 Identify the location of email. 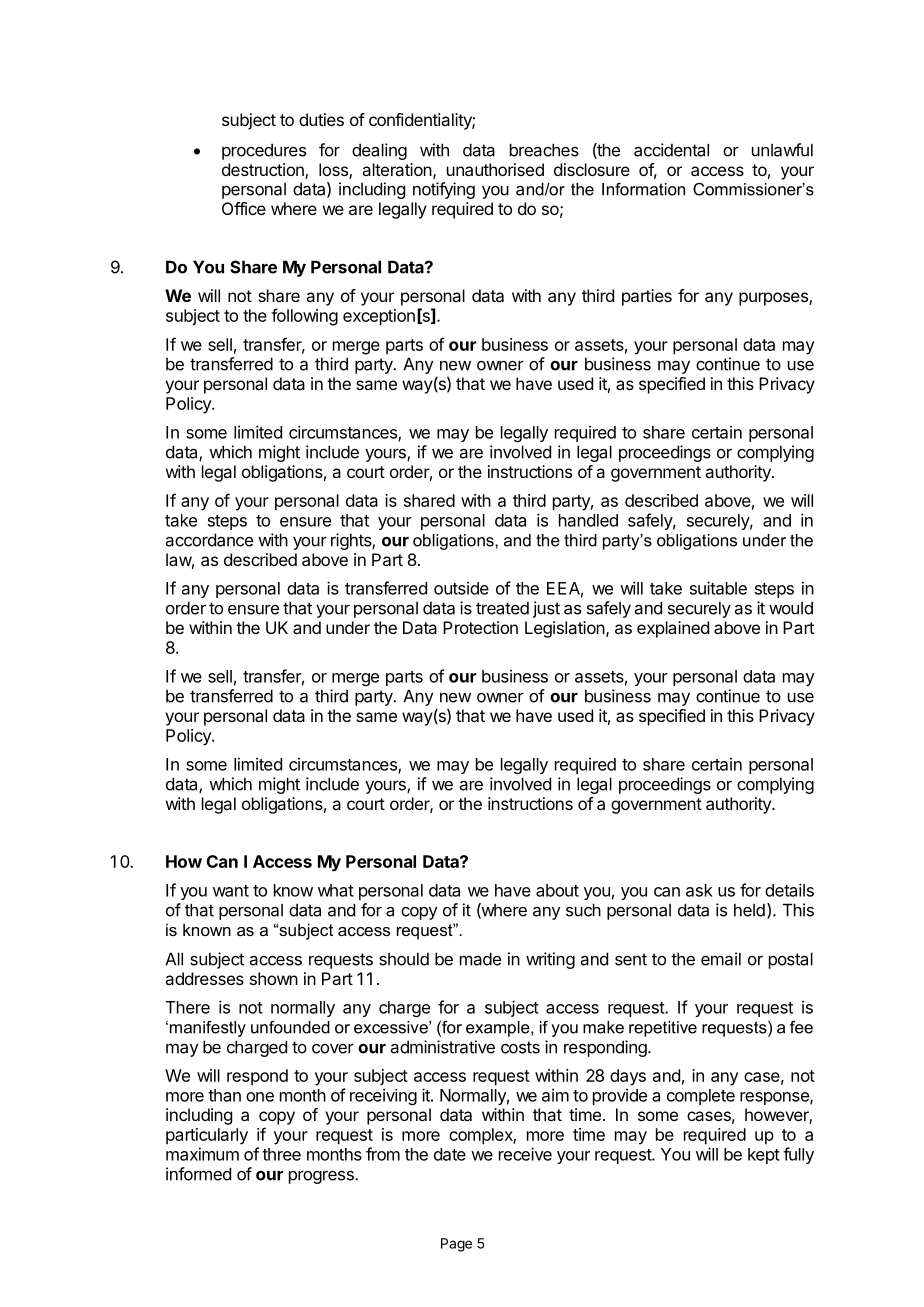
(721, 959).
